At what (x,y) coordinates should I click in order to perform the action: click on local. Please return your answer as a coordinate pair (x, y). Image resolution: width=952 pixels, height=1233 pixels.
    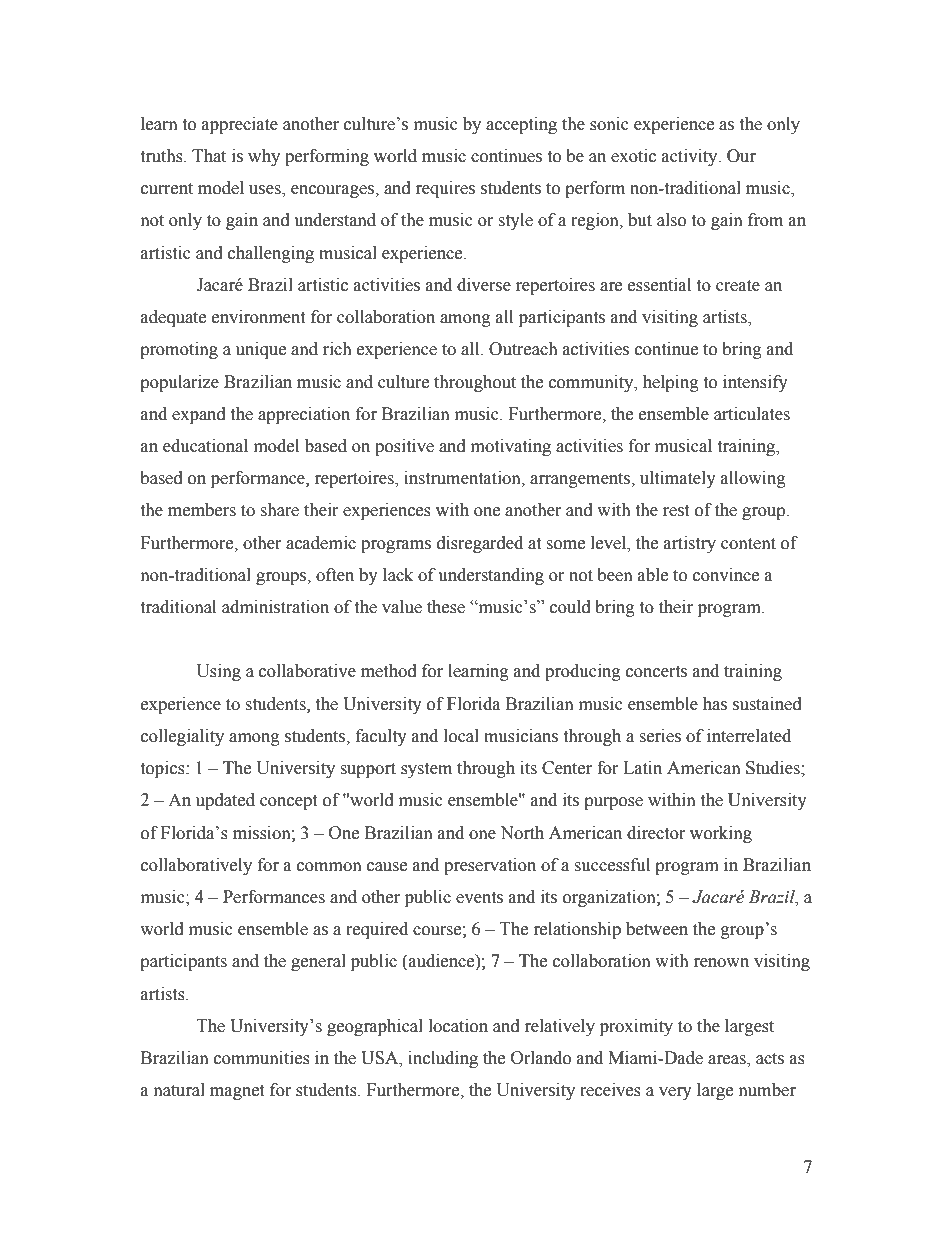
    Looking at the image, I should click on (461, 736).
